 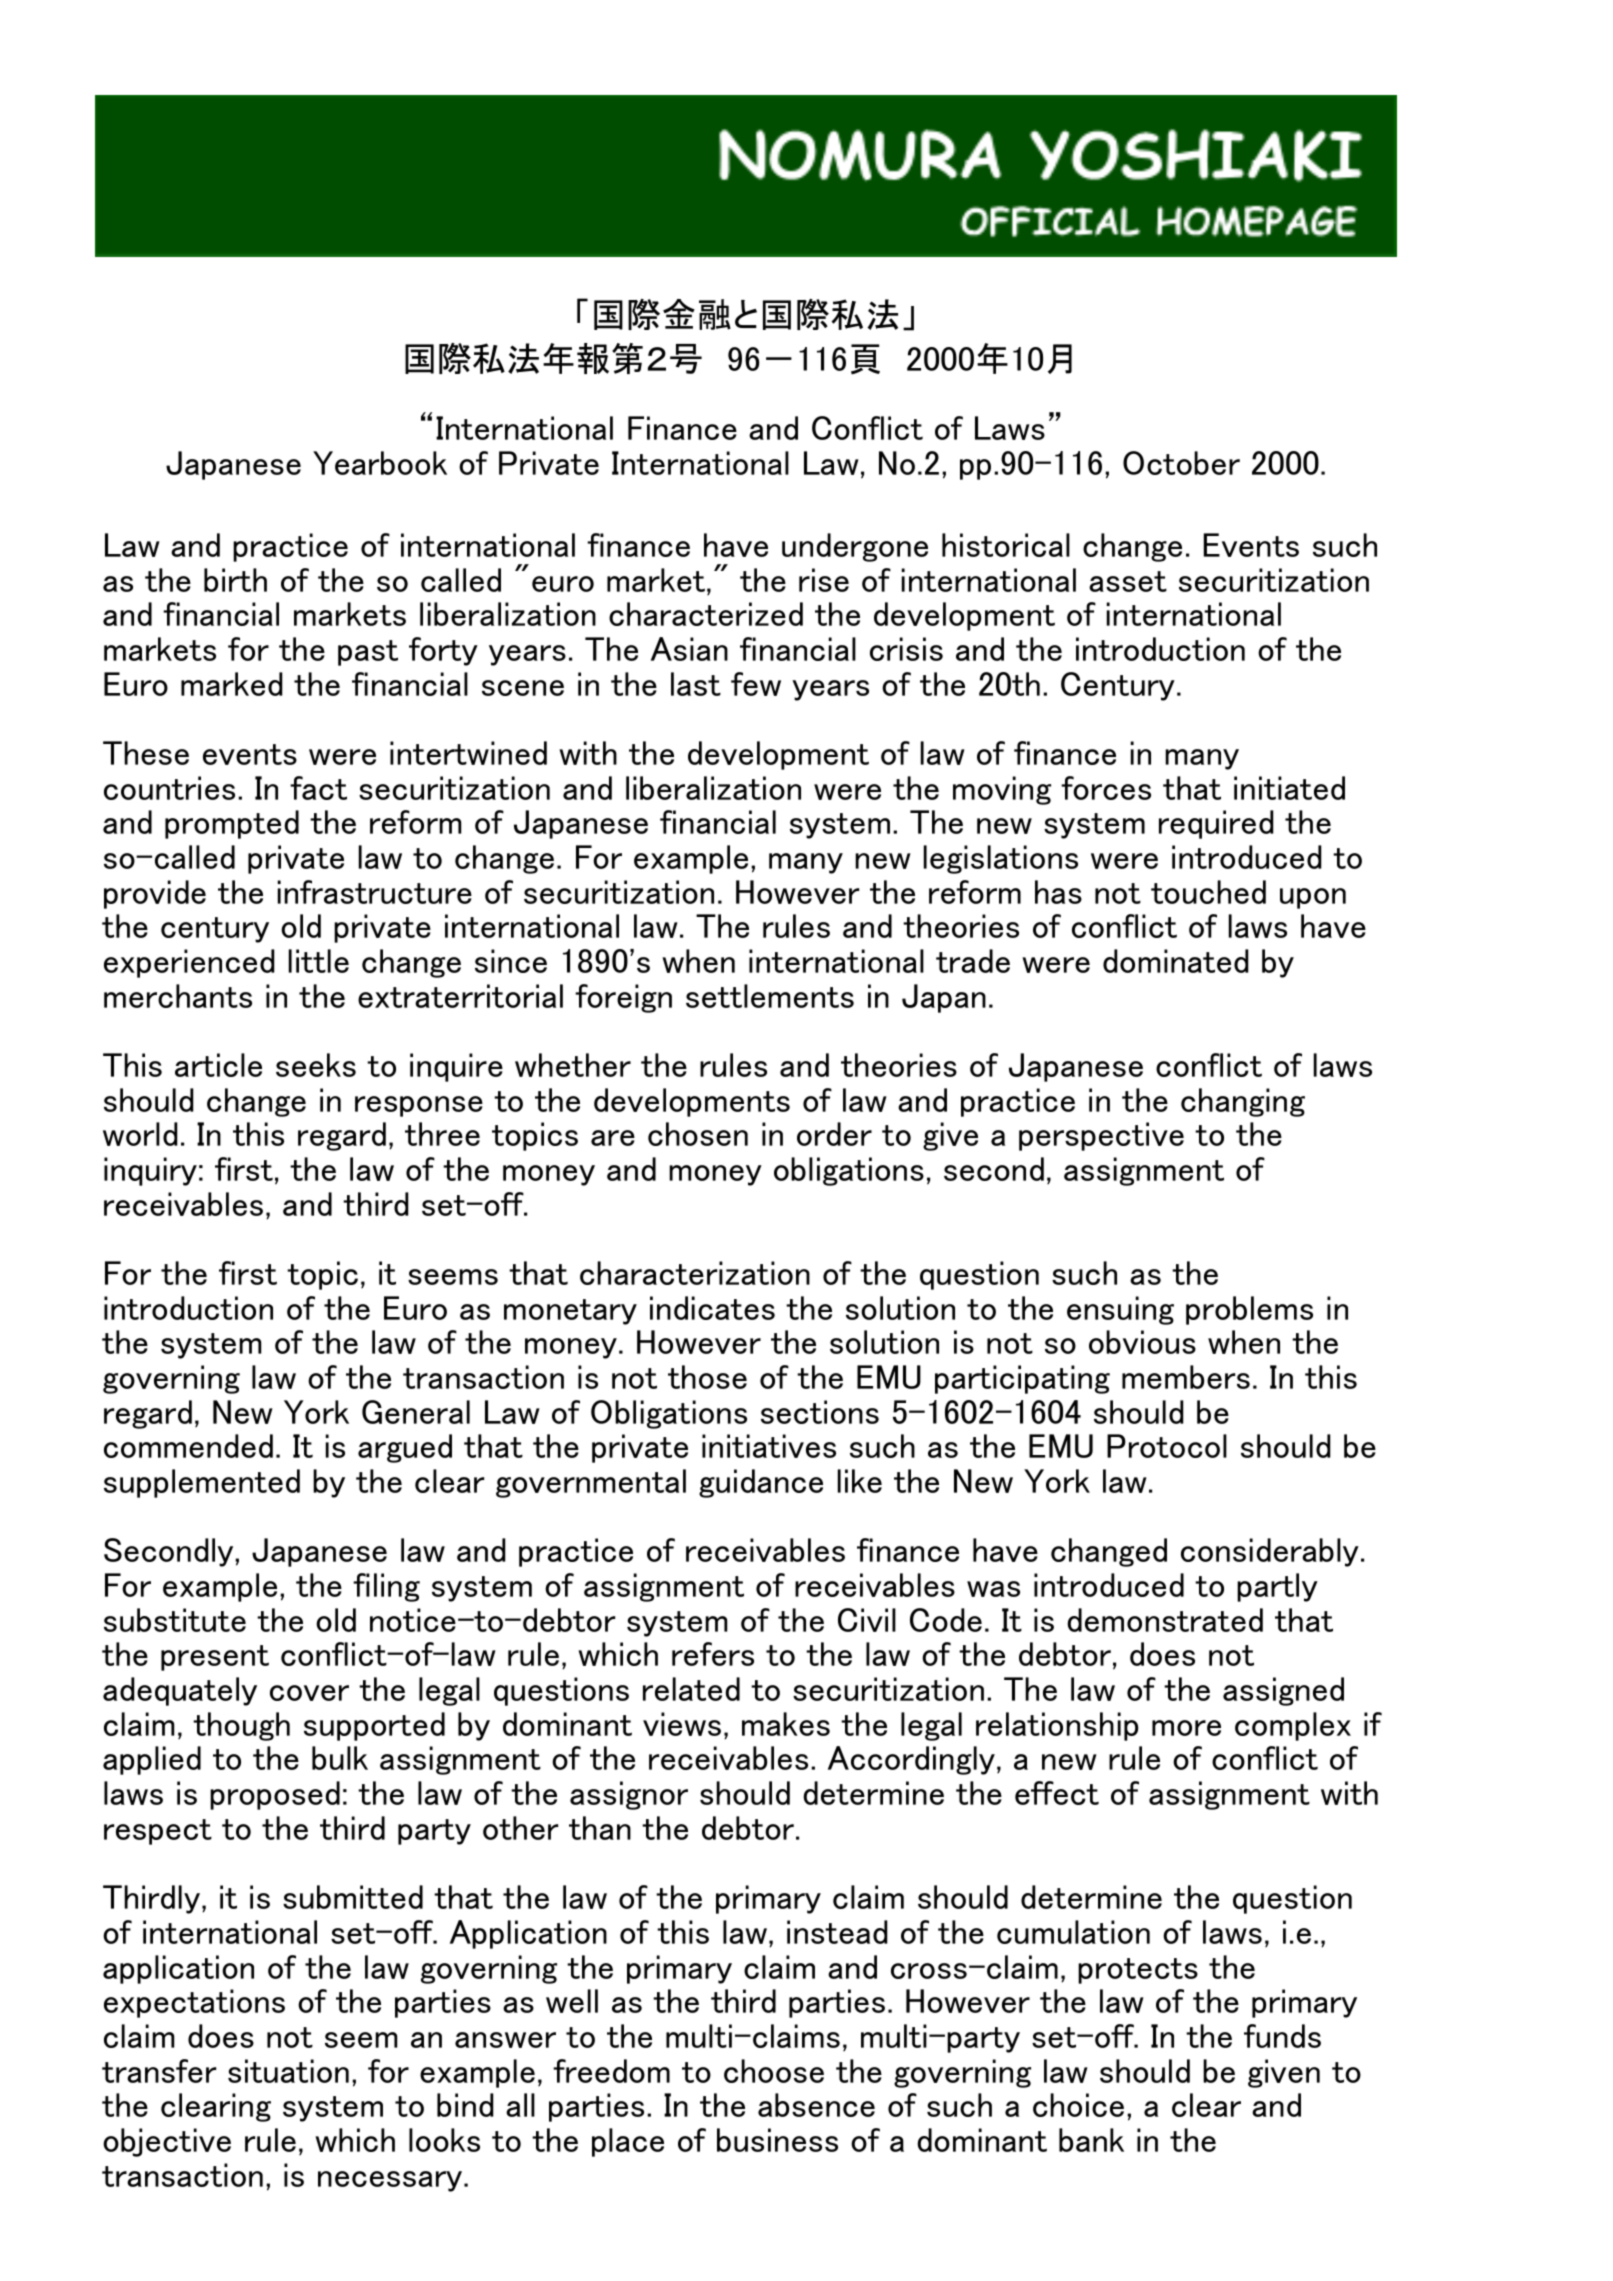 What do you see at coordinates (288, 2071) in the screenshot?
I see `situation` at bounding box center [288, 2071].
